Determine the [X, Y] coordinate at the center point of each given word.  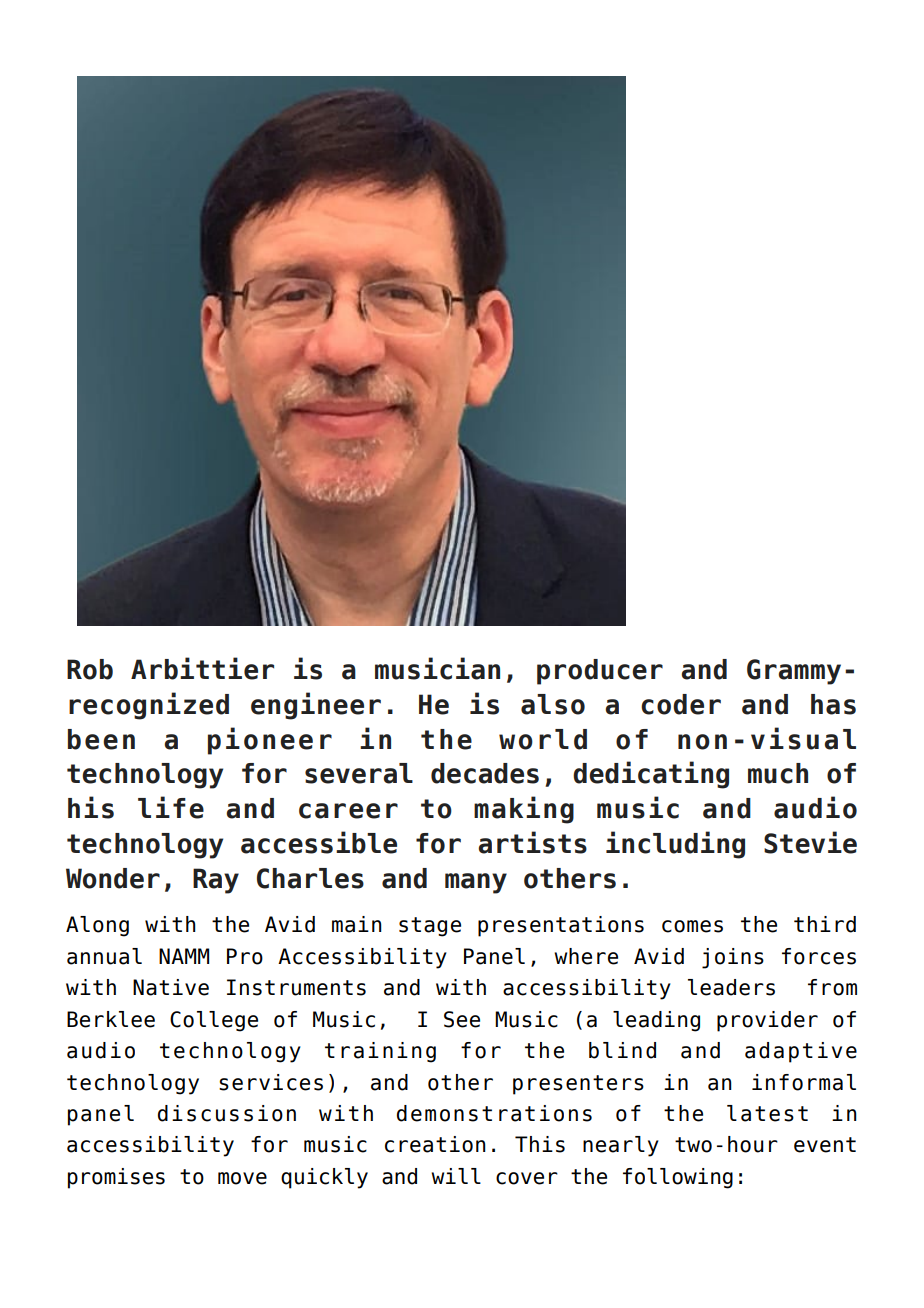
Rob [90, 669]
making [524, 810]
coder [681, 704]
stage [430, 927]
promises [116, 1178]
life [171, 807]
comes [692, 926]
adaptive [801, 1052]
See [462, 1019]
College [214, 1021]
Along [97, 926]
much [778, 773]
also [553, 704]
